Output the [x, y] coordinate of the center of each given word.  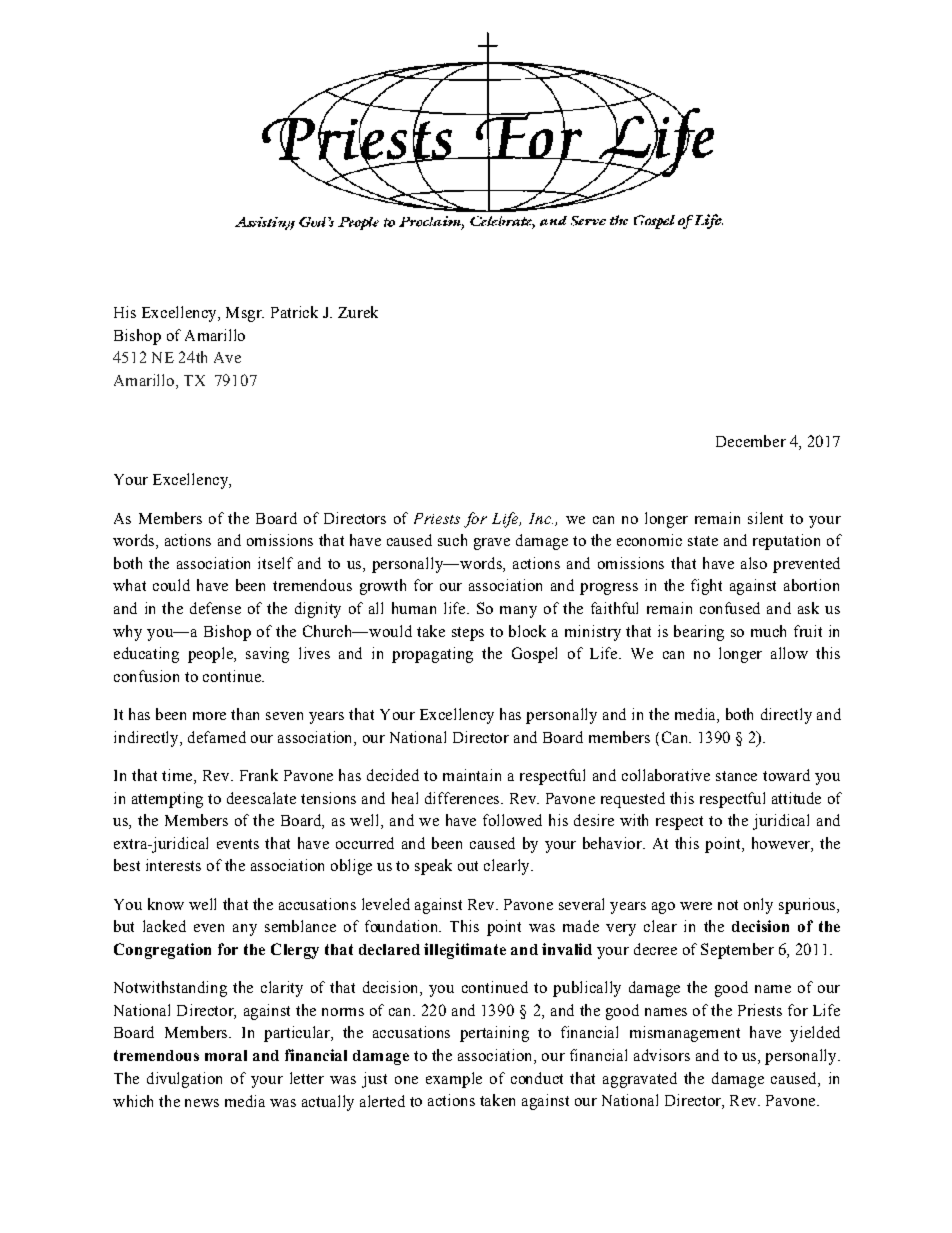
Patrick [294, 312]
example [454, 1080]
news [202, 1103]
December [751, 441]
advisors [662, 1055]
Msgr [245, 314]
